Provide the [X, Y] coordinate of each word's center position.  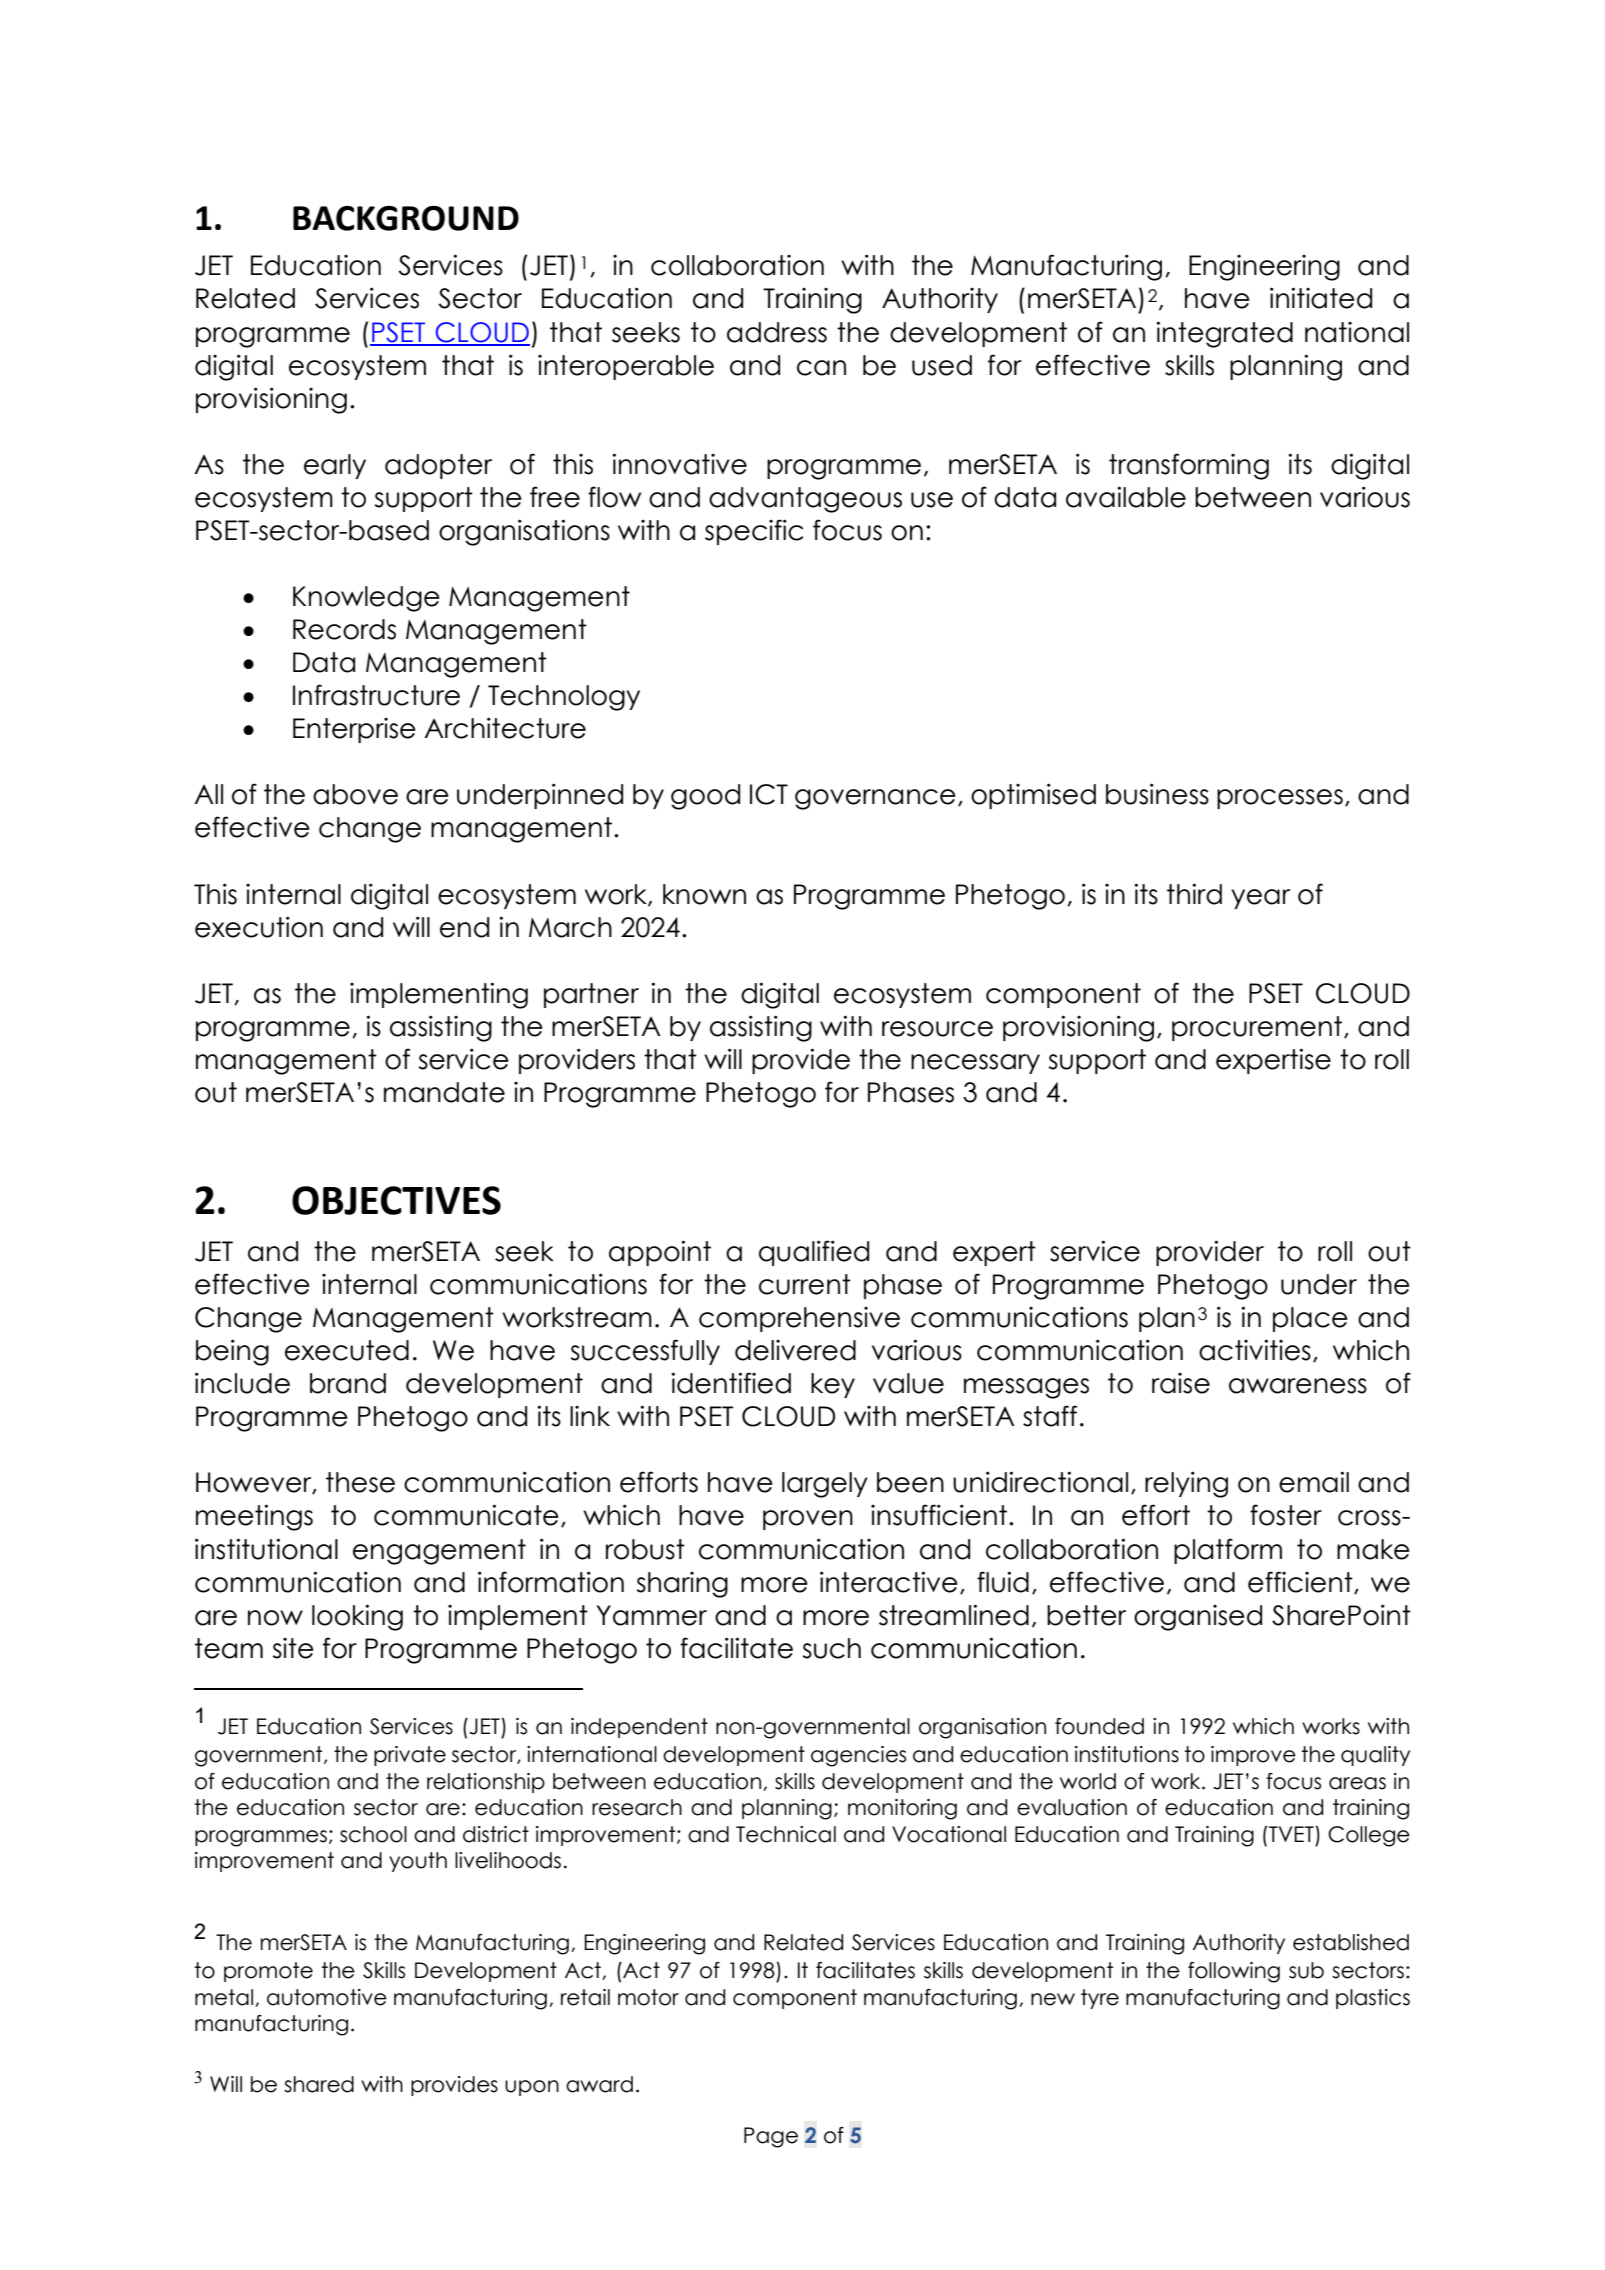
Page [771, 2137]
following [1234, 1972]
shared [319, 2084]
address [777, 332]
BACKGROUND [406, 218]
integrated [1224, 334]
